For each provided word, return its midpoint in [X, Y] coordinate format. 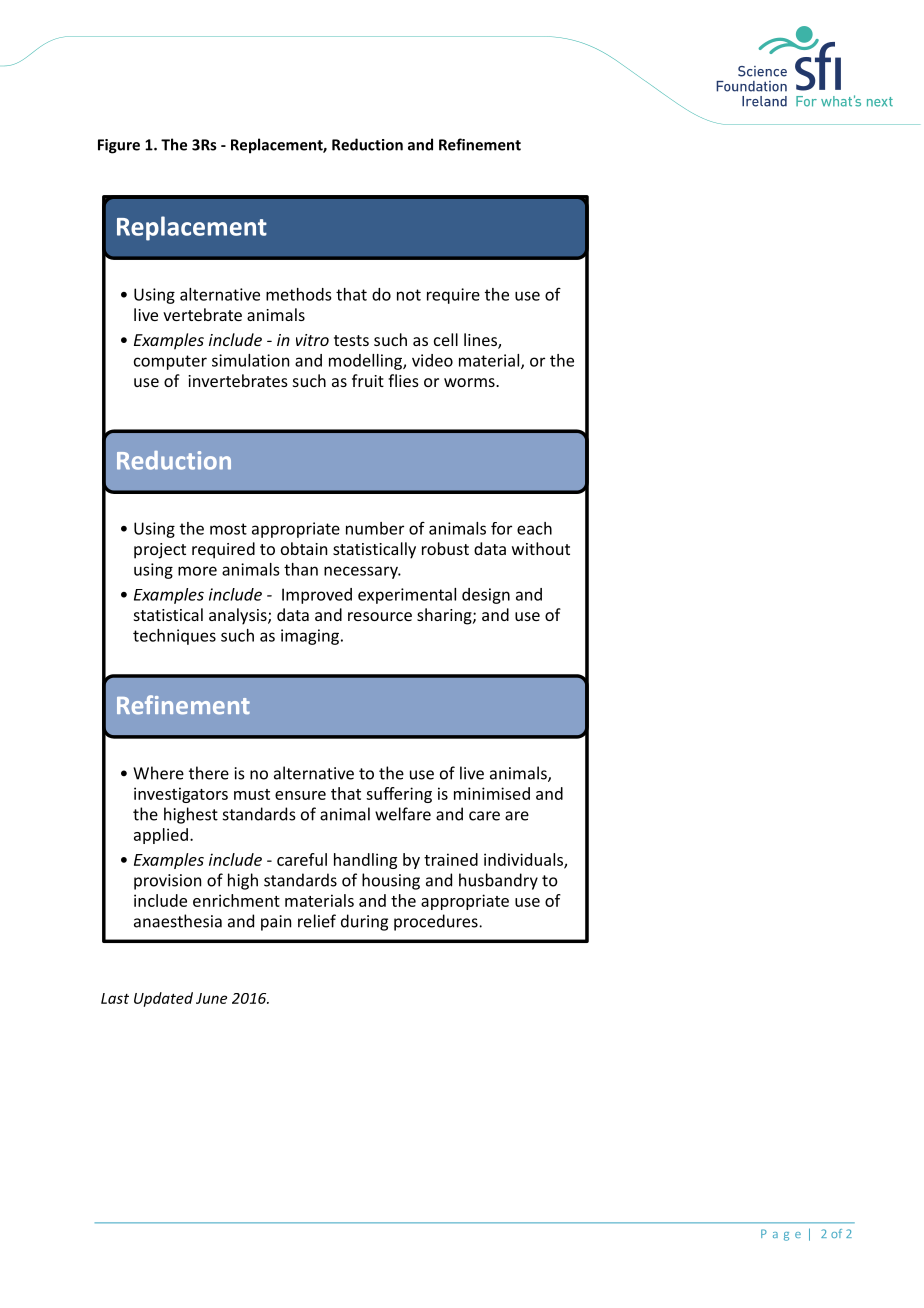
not [409, 295]
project [160, 551]
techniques [174, 637]
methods [298, 294]
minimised [492, 793]
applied [161, 836]
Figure [119, 146]
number [375, 528]
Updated [163, 999]
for [501, 528]
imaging [310, 637]
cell [446, 339]
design [486, 596]
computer [170, 362]
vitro [312, 340]
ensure [300, 795]
